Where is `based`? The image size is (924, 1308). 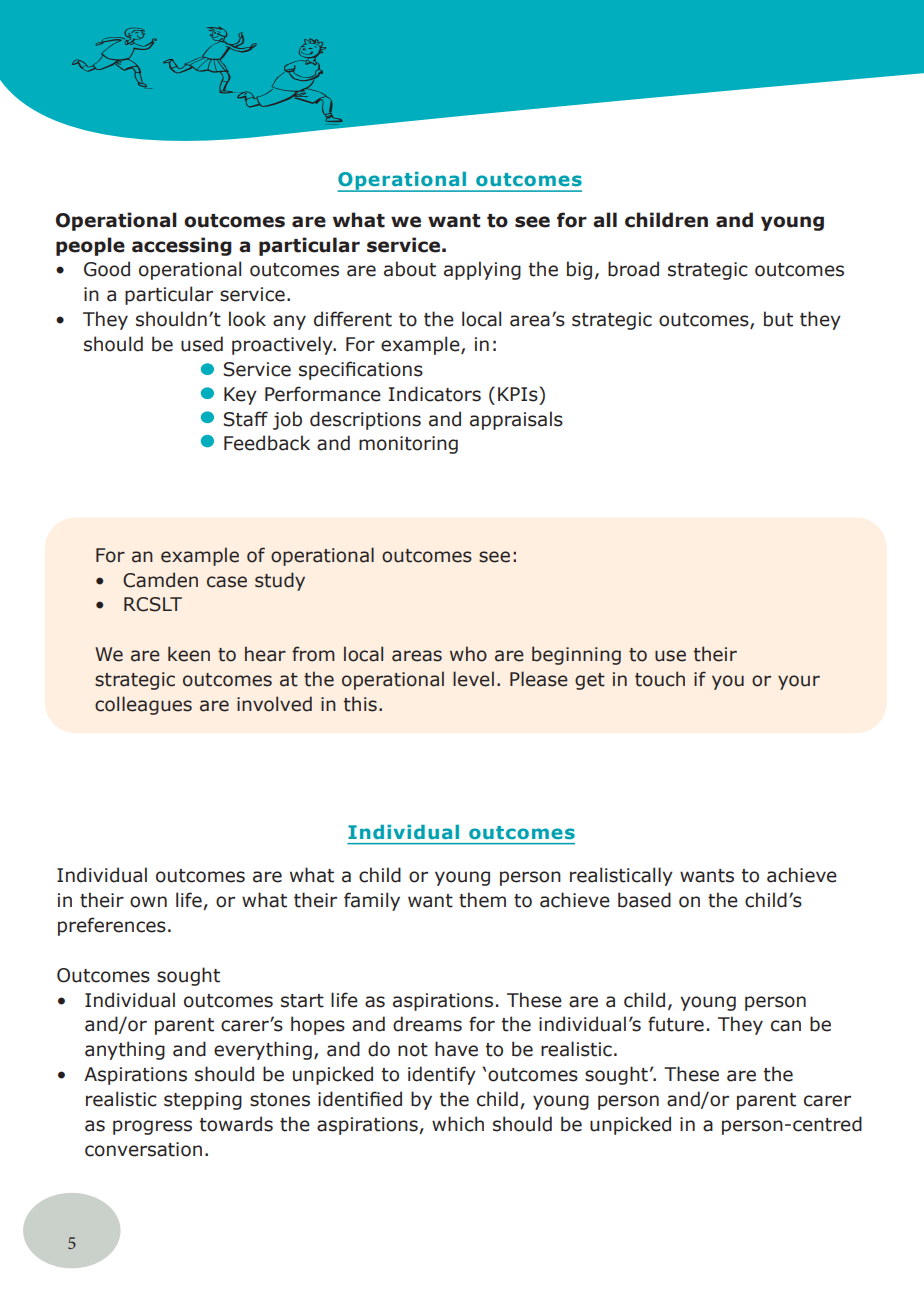 based is located at coordinates (644, 900).
